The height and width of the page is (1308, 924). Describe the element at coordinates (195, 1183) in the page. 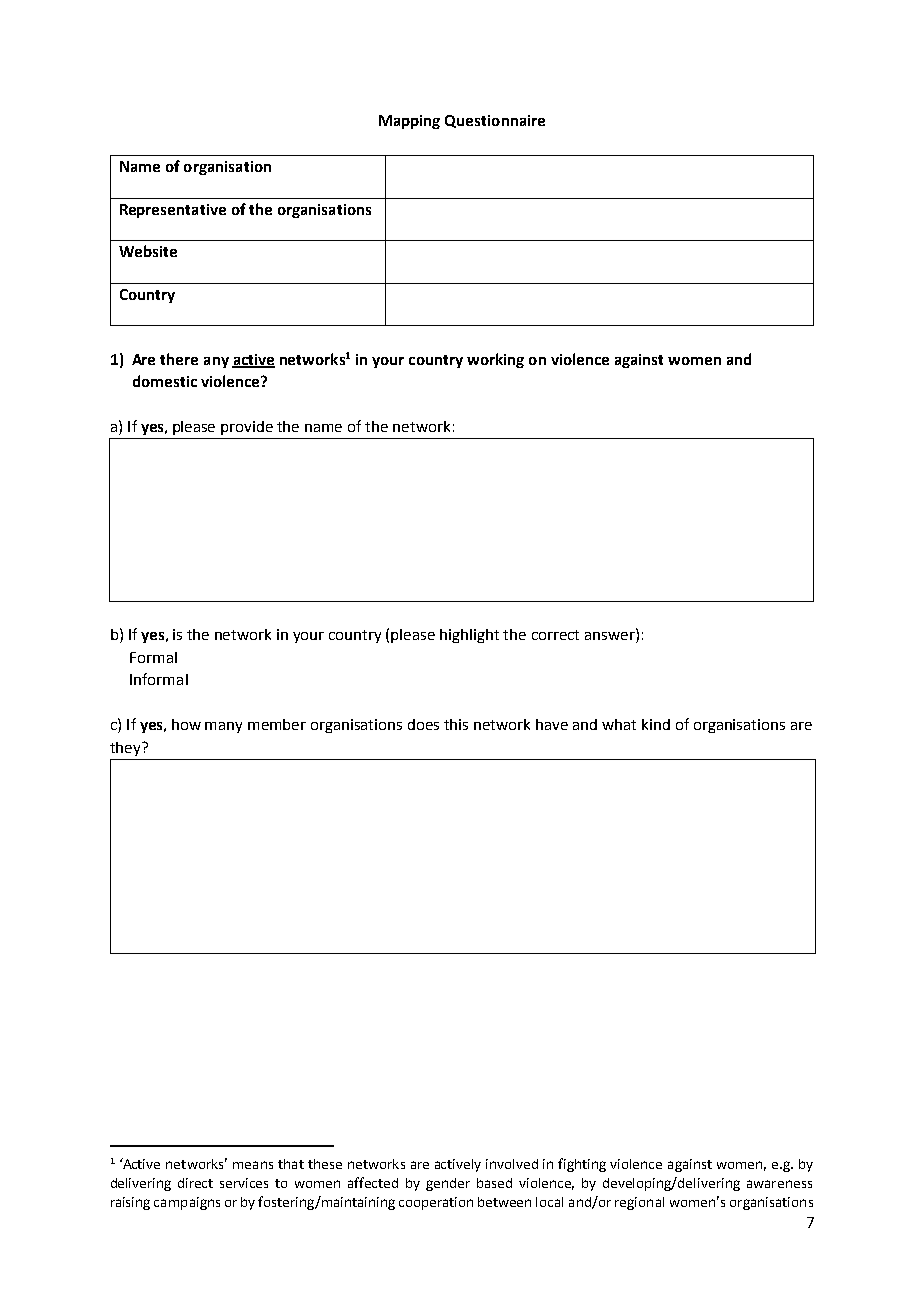

I see `direct` at that location.
